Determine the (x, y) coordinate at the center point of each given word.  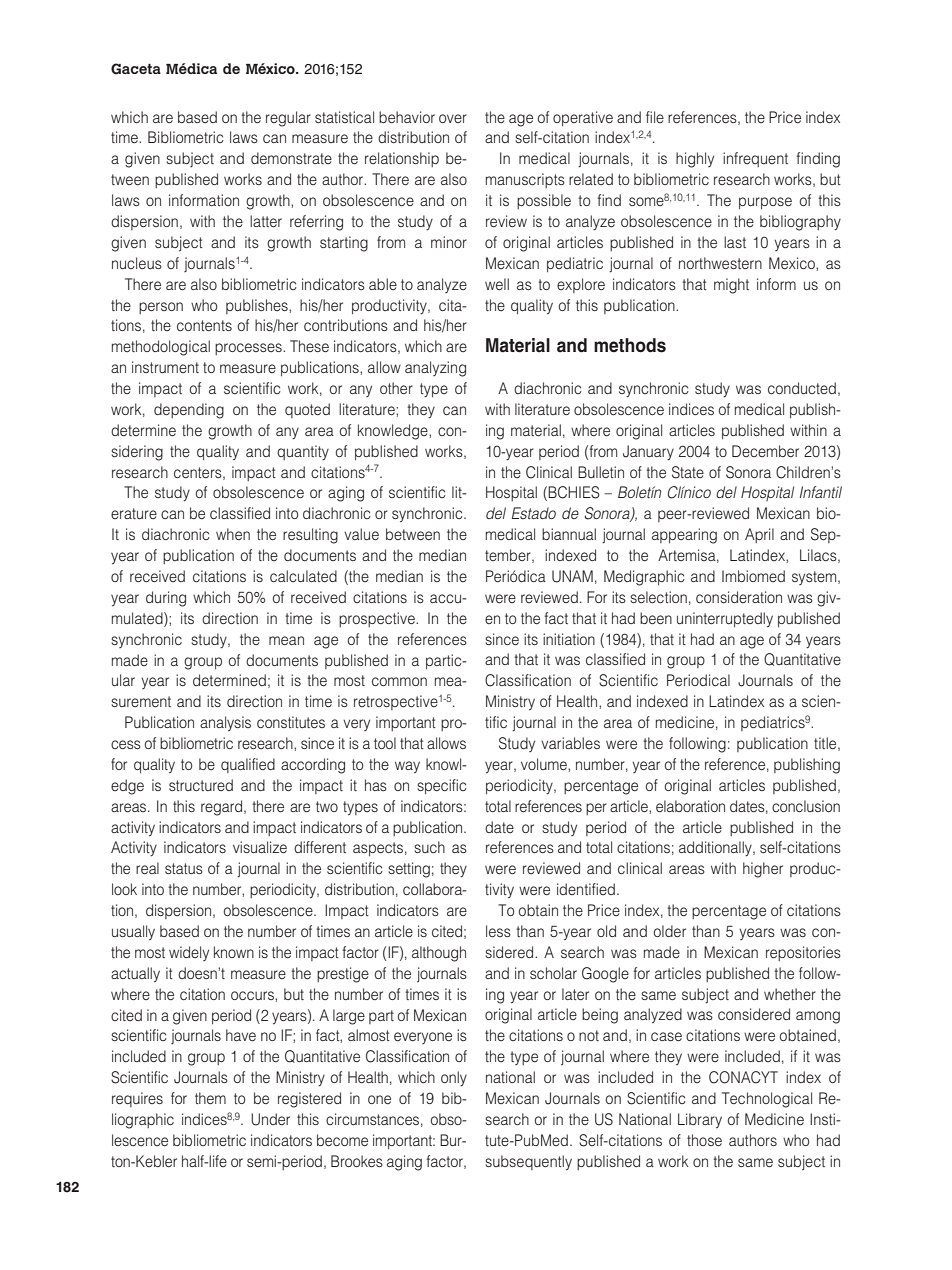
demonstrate (291, 158)
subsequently (528, 1162)
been (656, 618)
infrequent (755, 159)
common (399, 681)
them (210, 1098)
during (166, 599)
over (453, 118)
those (704, 1140)
